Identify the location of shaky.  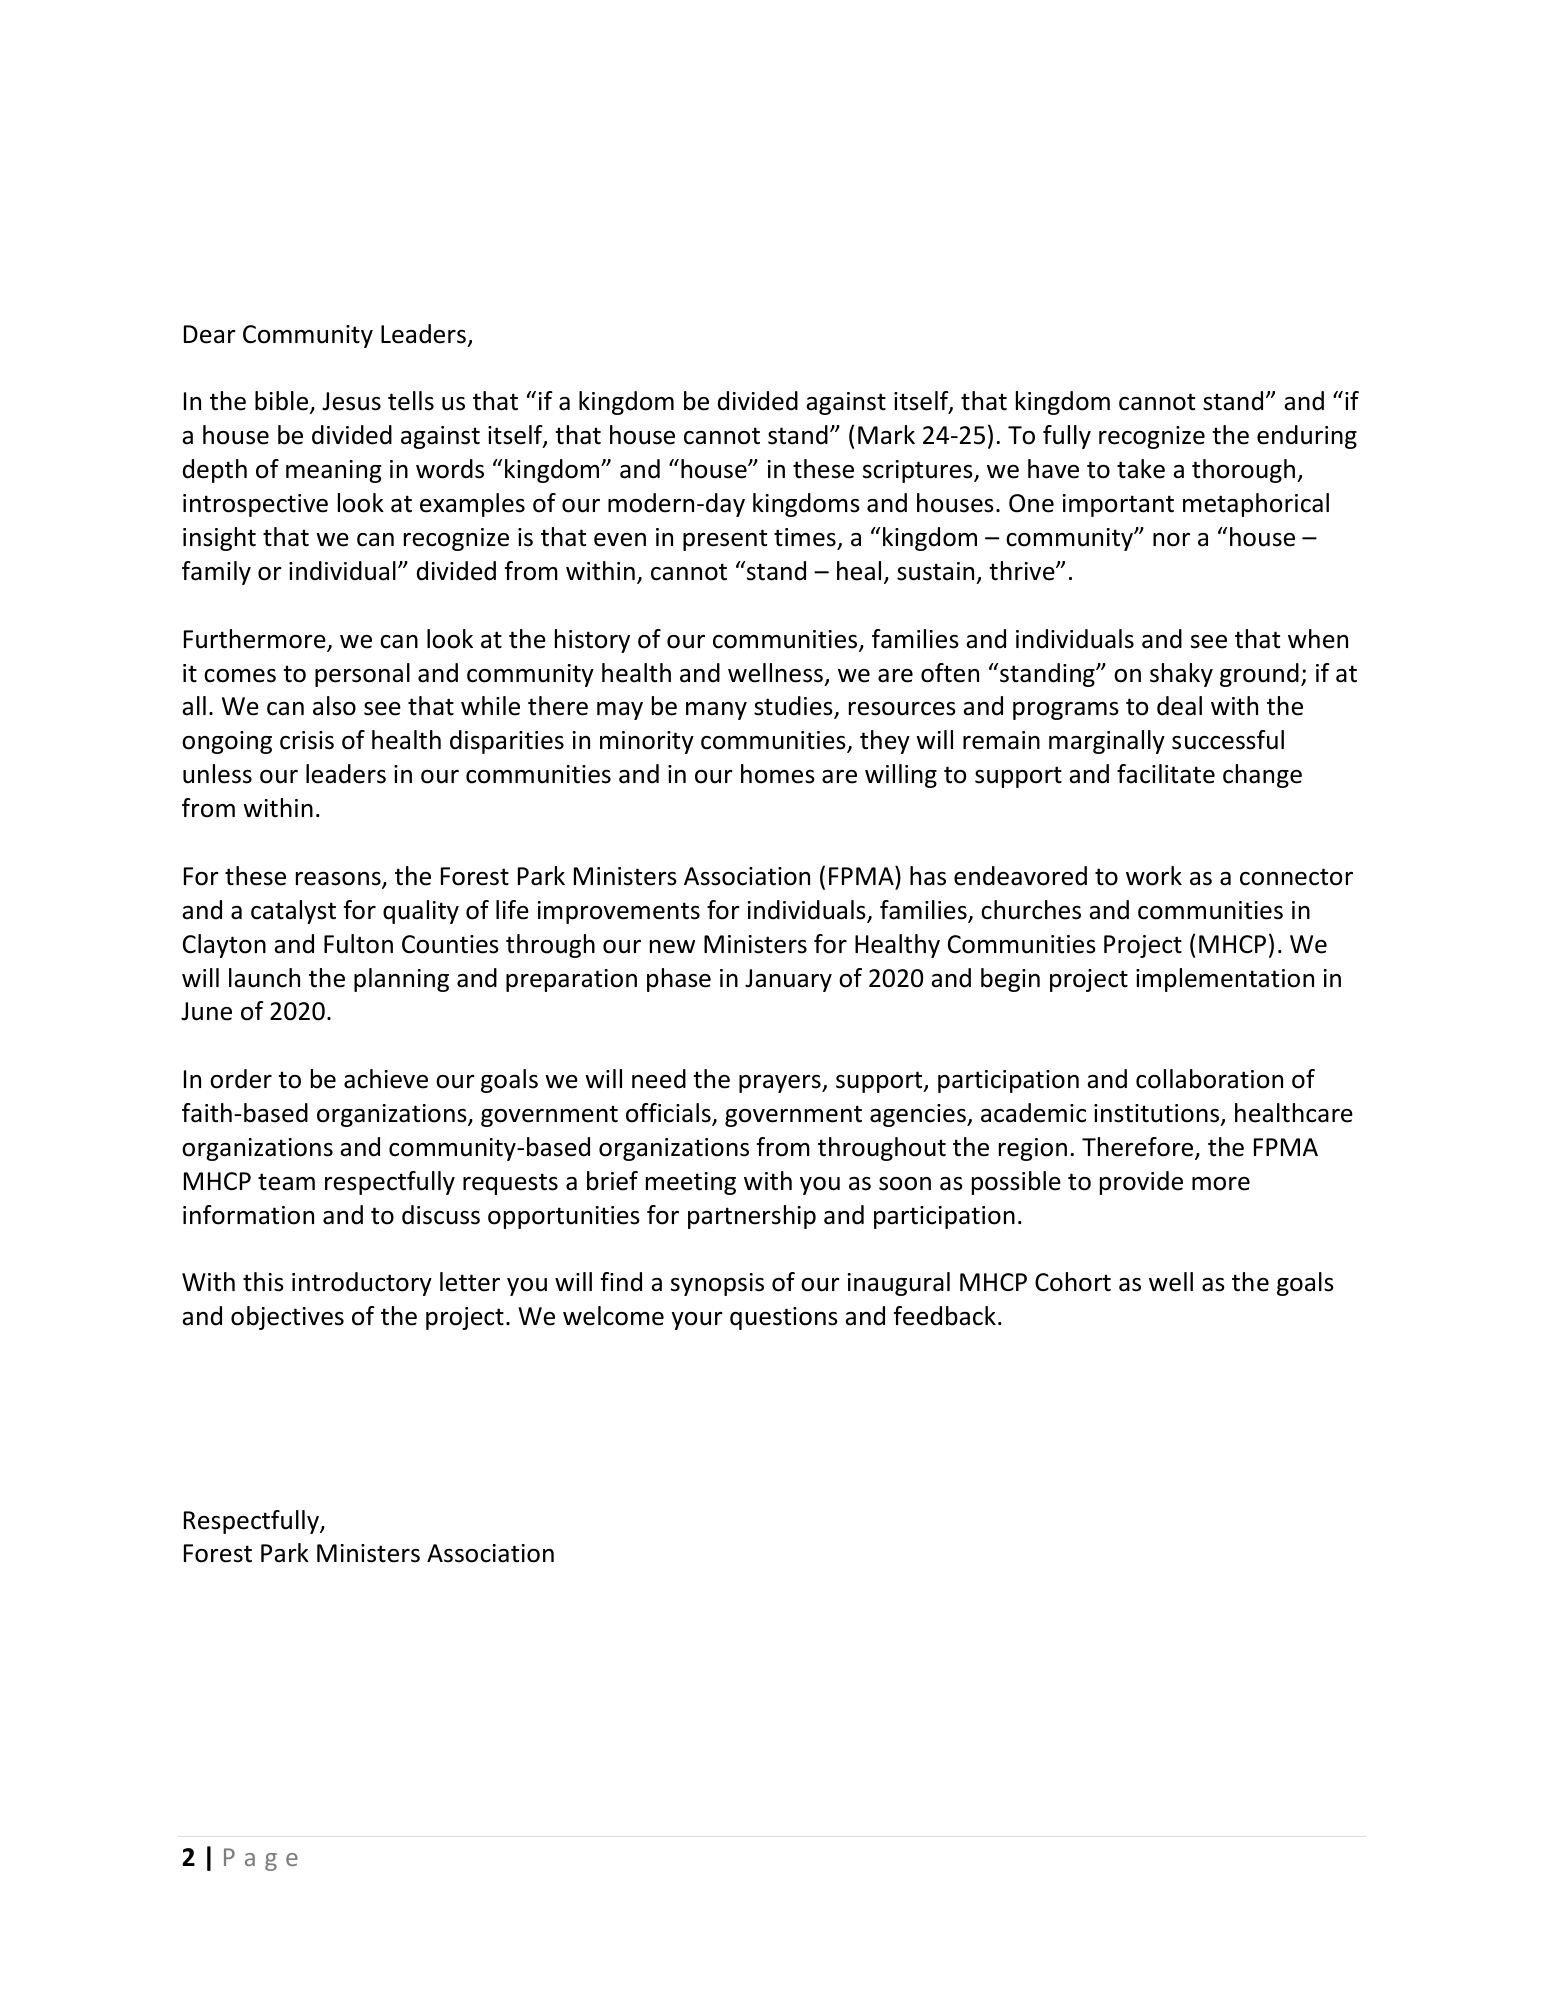
(1181, 675).
